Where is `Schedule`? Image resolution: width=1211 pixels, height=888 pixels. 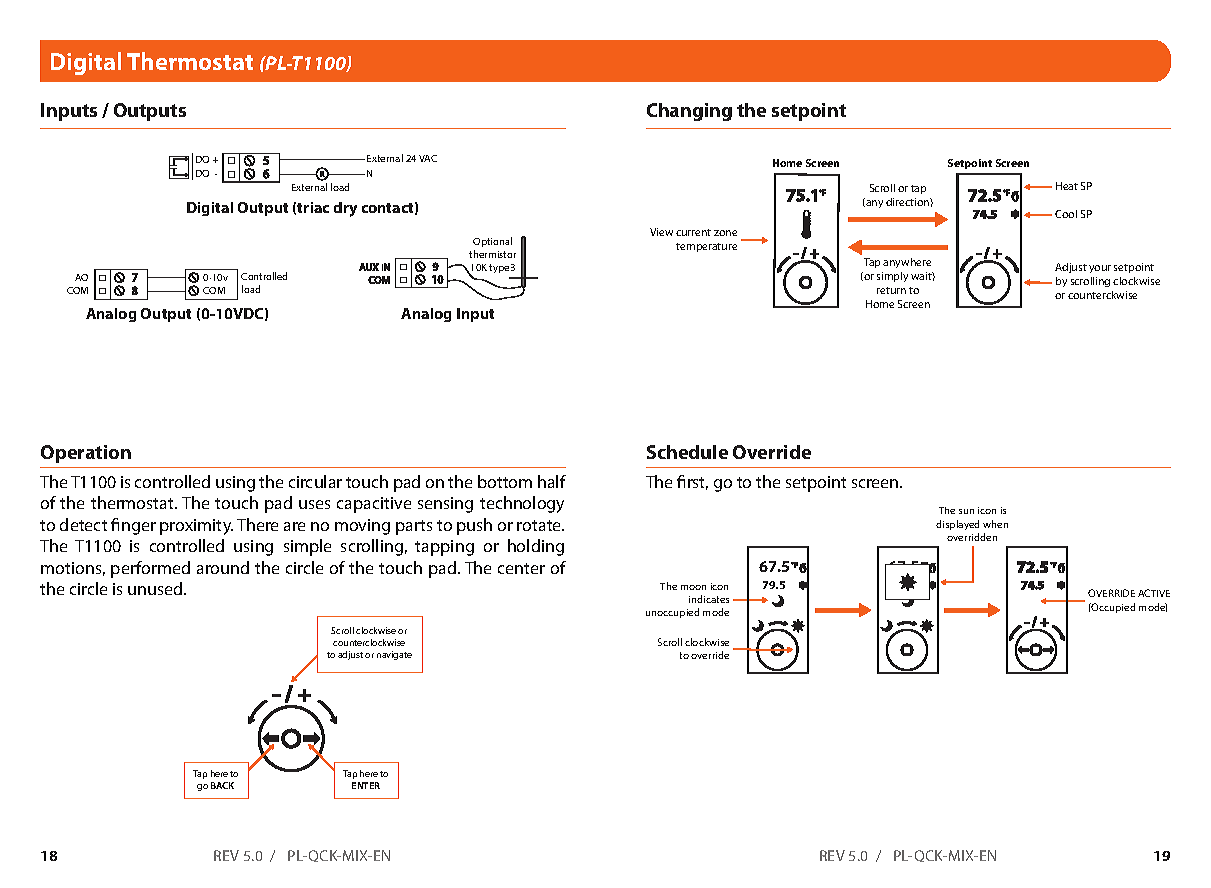
Schedule is located at coordinates (687, 452).
